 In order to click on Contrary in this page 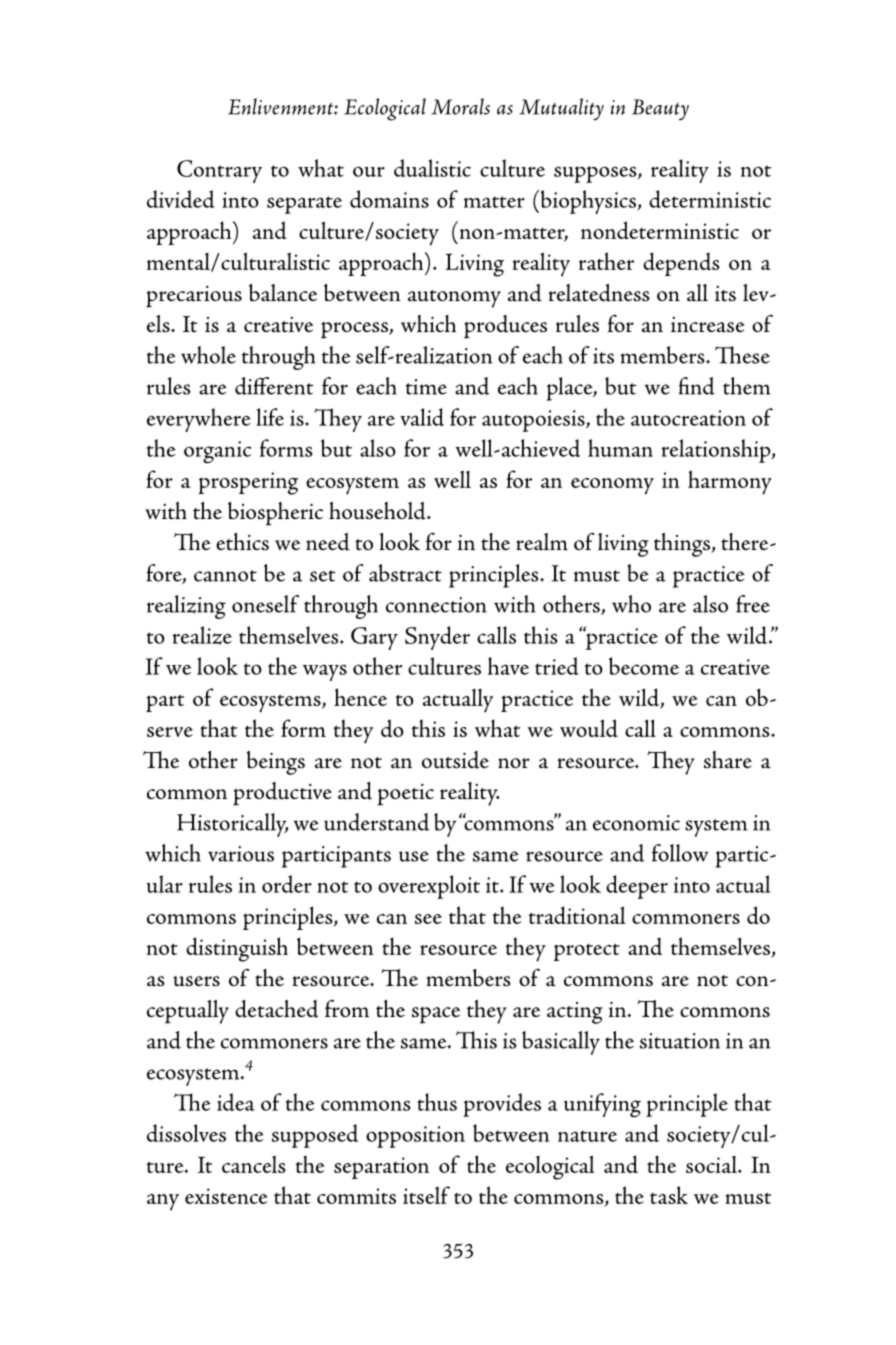, I will do `click(219, 171)`.
